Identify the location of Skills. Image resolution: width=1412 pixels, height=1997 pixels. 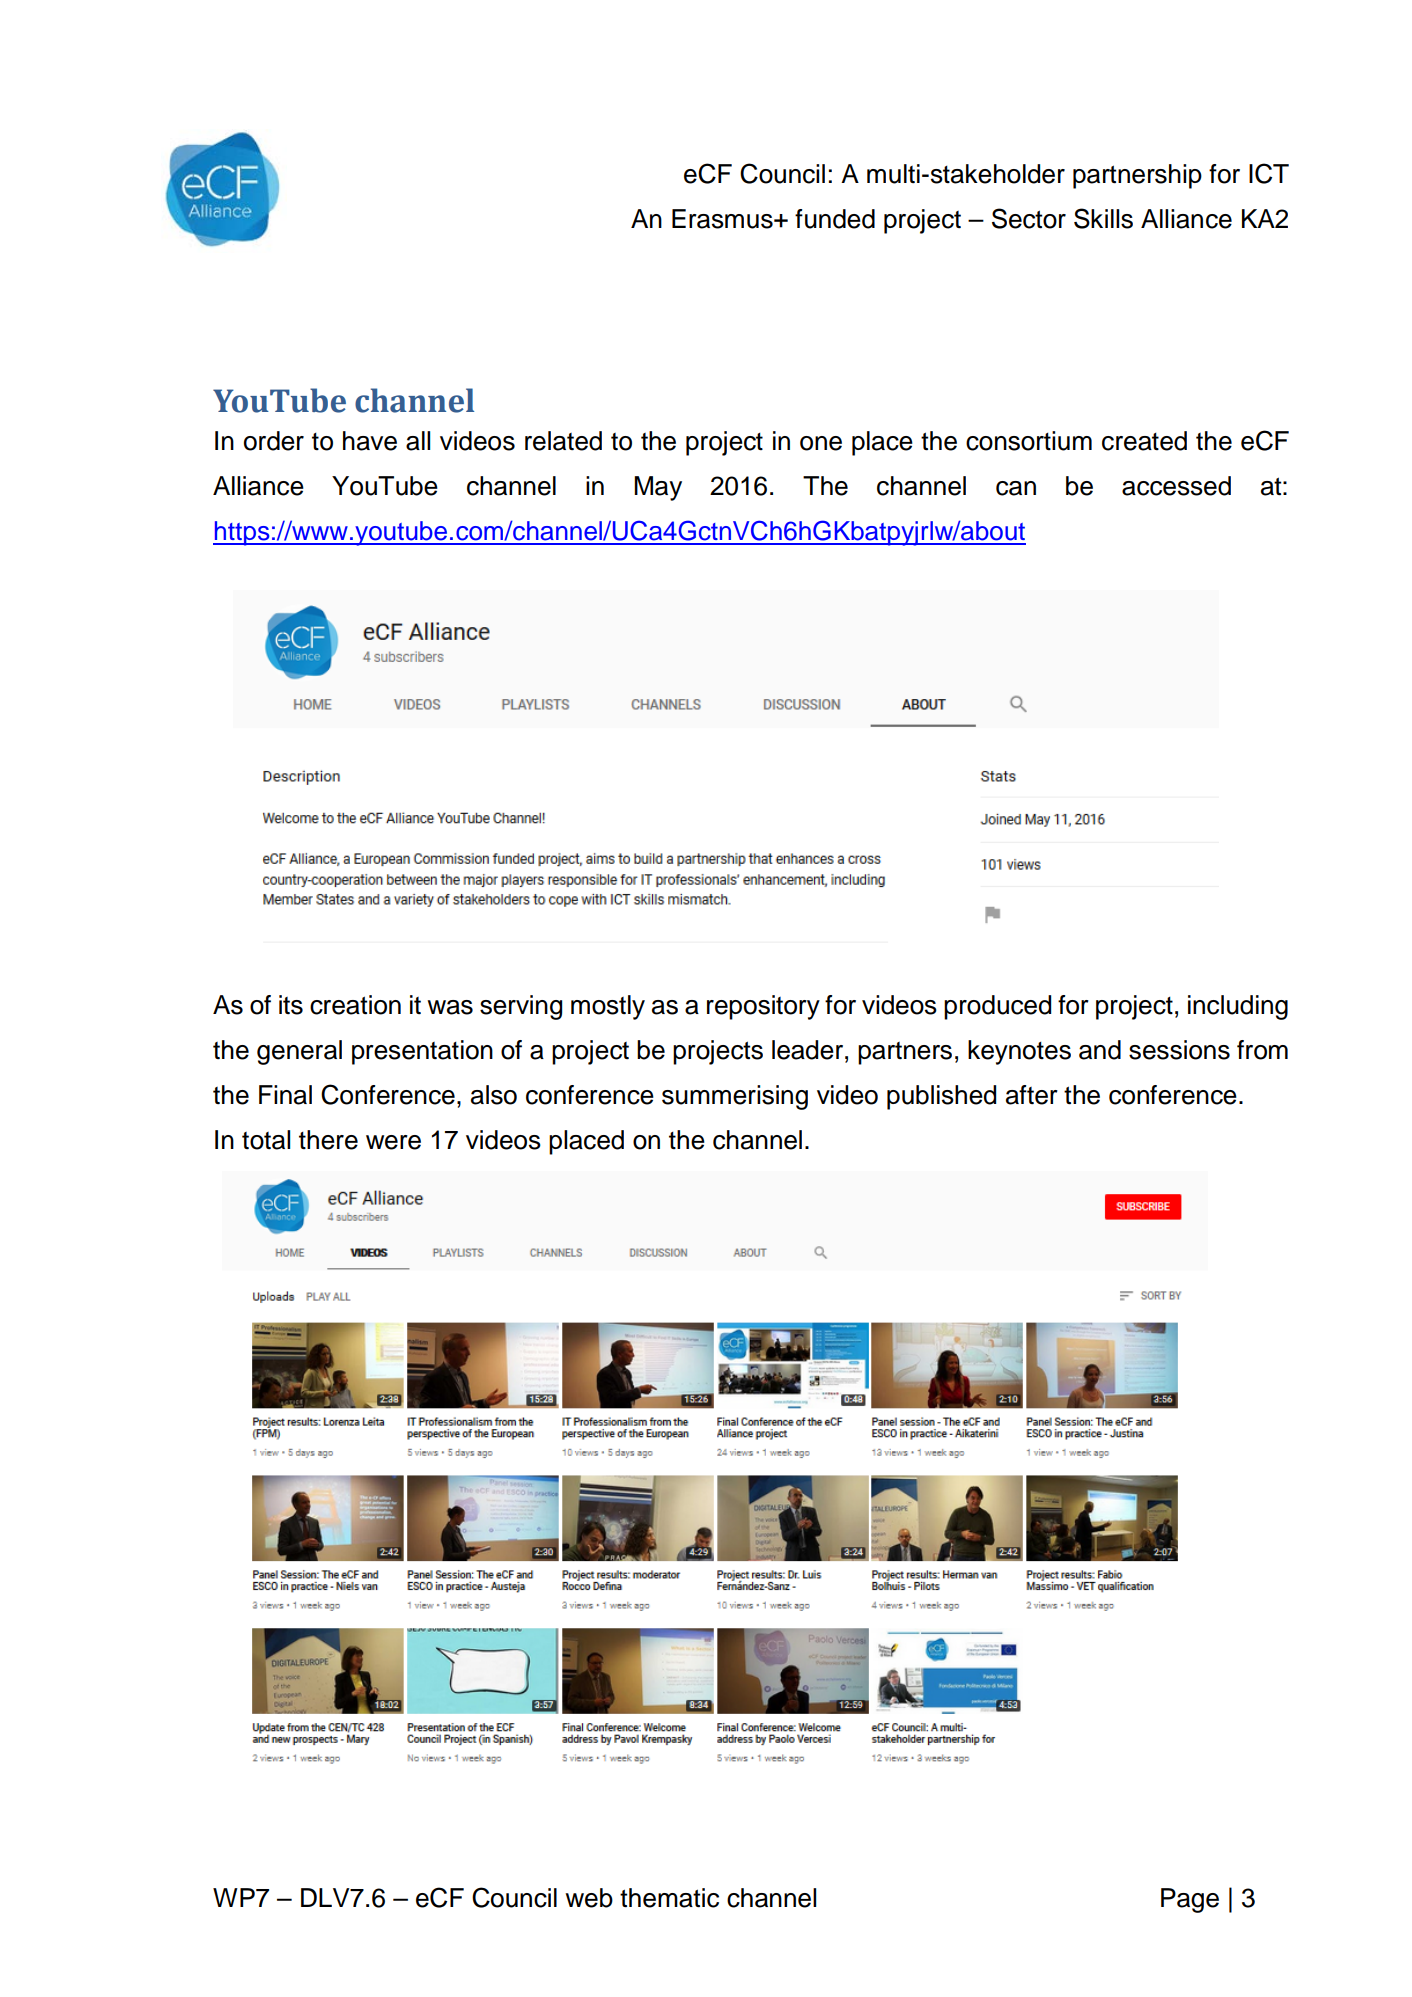
(1103, 218).
